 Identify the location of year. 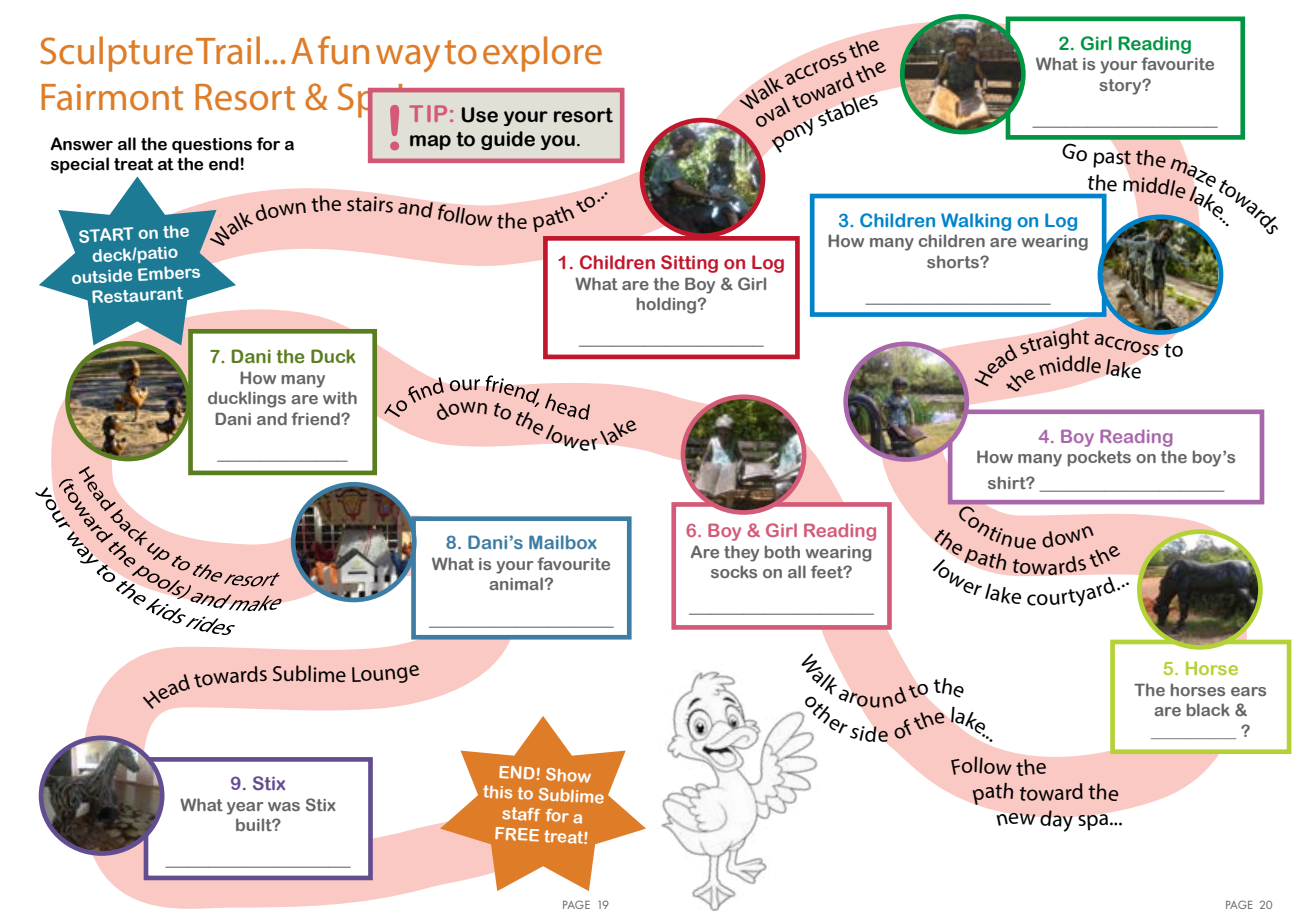
(245, 808).
